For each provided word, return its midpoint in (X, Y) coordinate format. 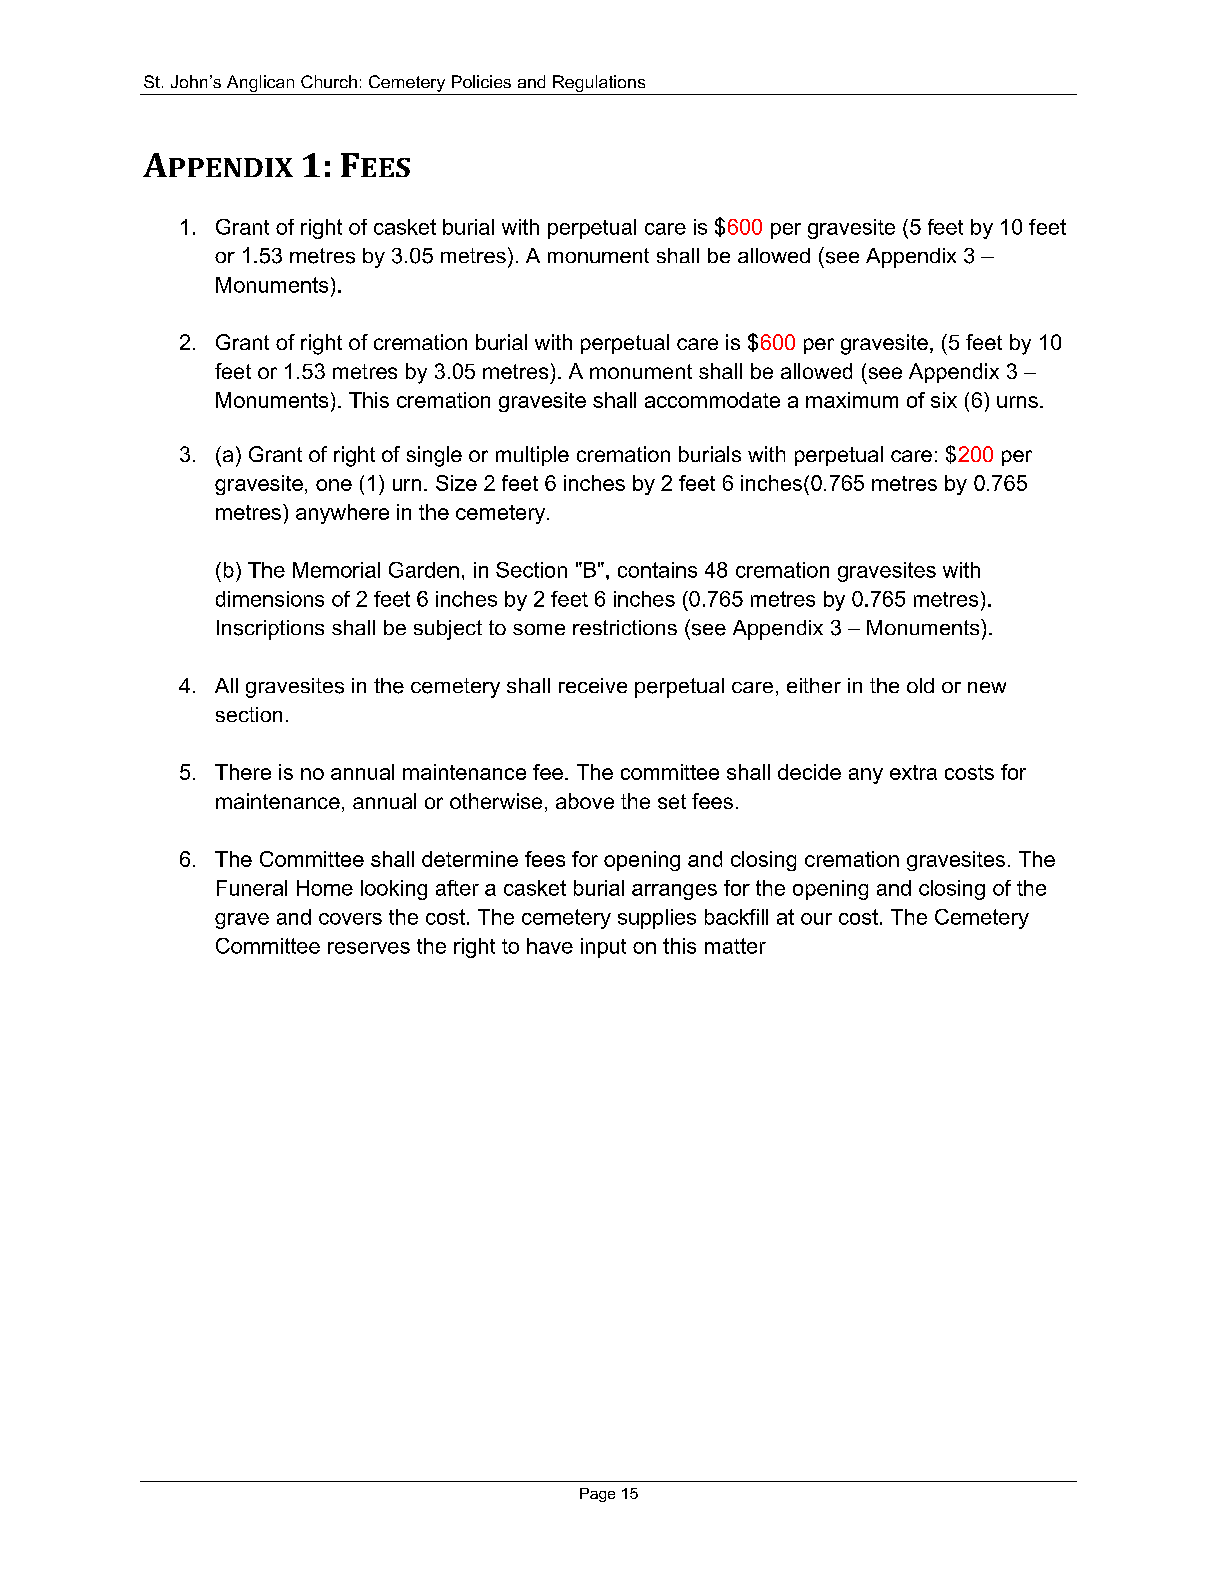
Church (329, 81)
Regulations (599, 83)
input (603, 948)
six (944, 400)
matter (735, 946)
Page (597, 1495)
